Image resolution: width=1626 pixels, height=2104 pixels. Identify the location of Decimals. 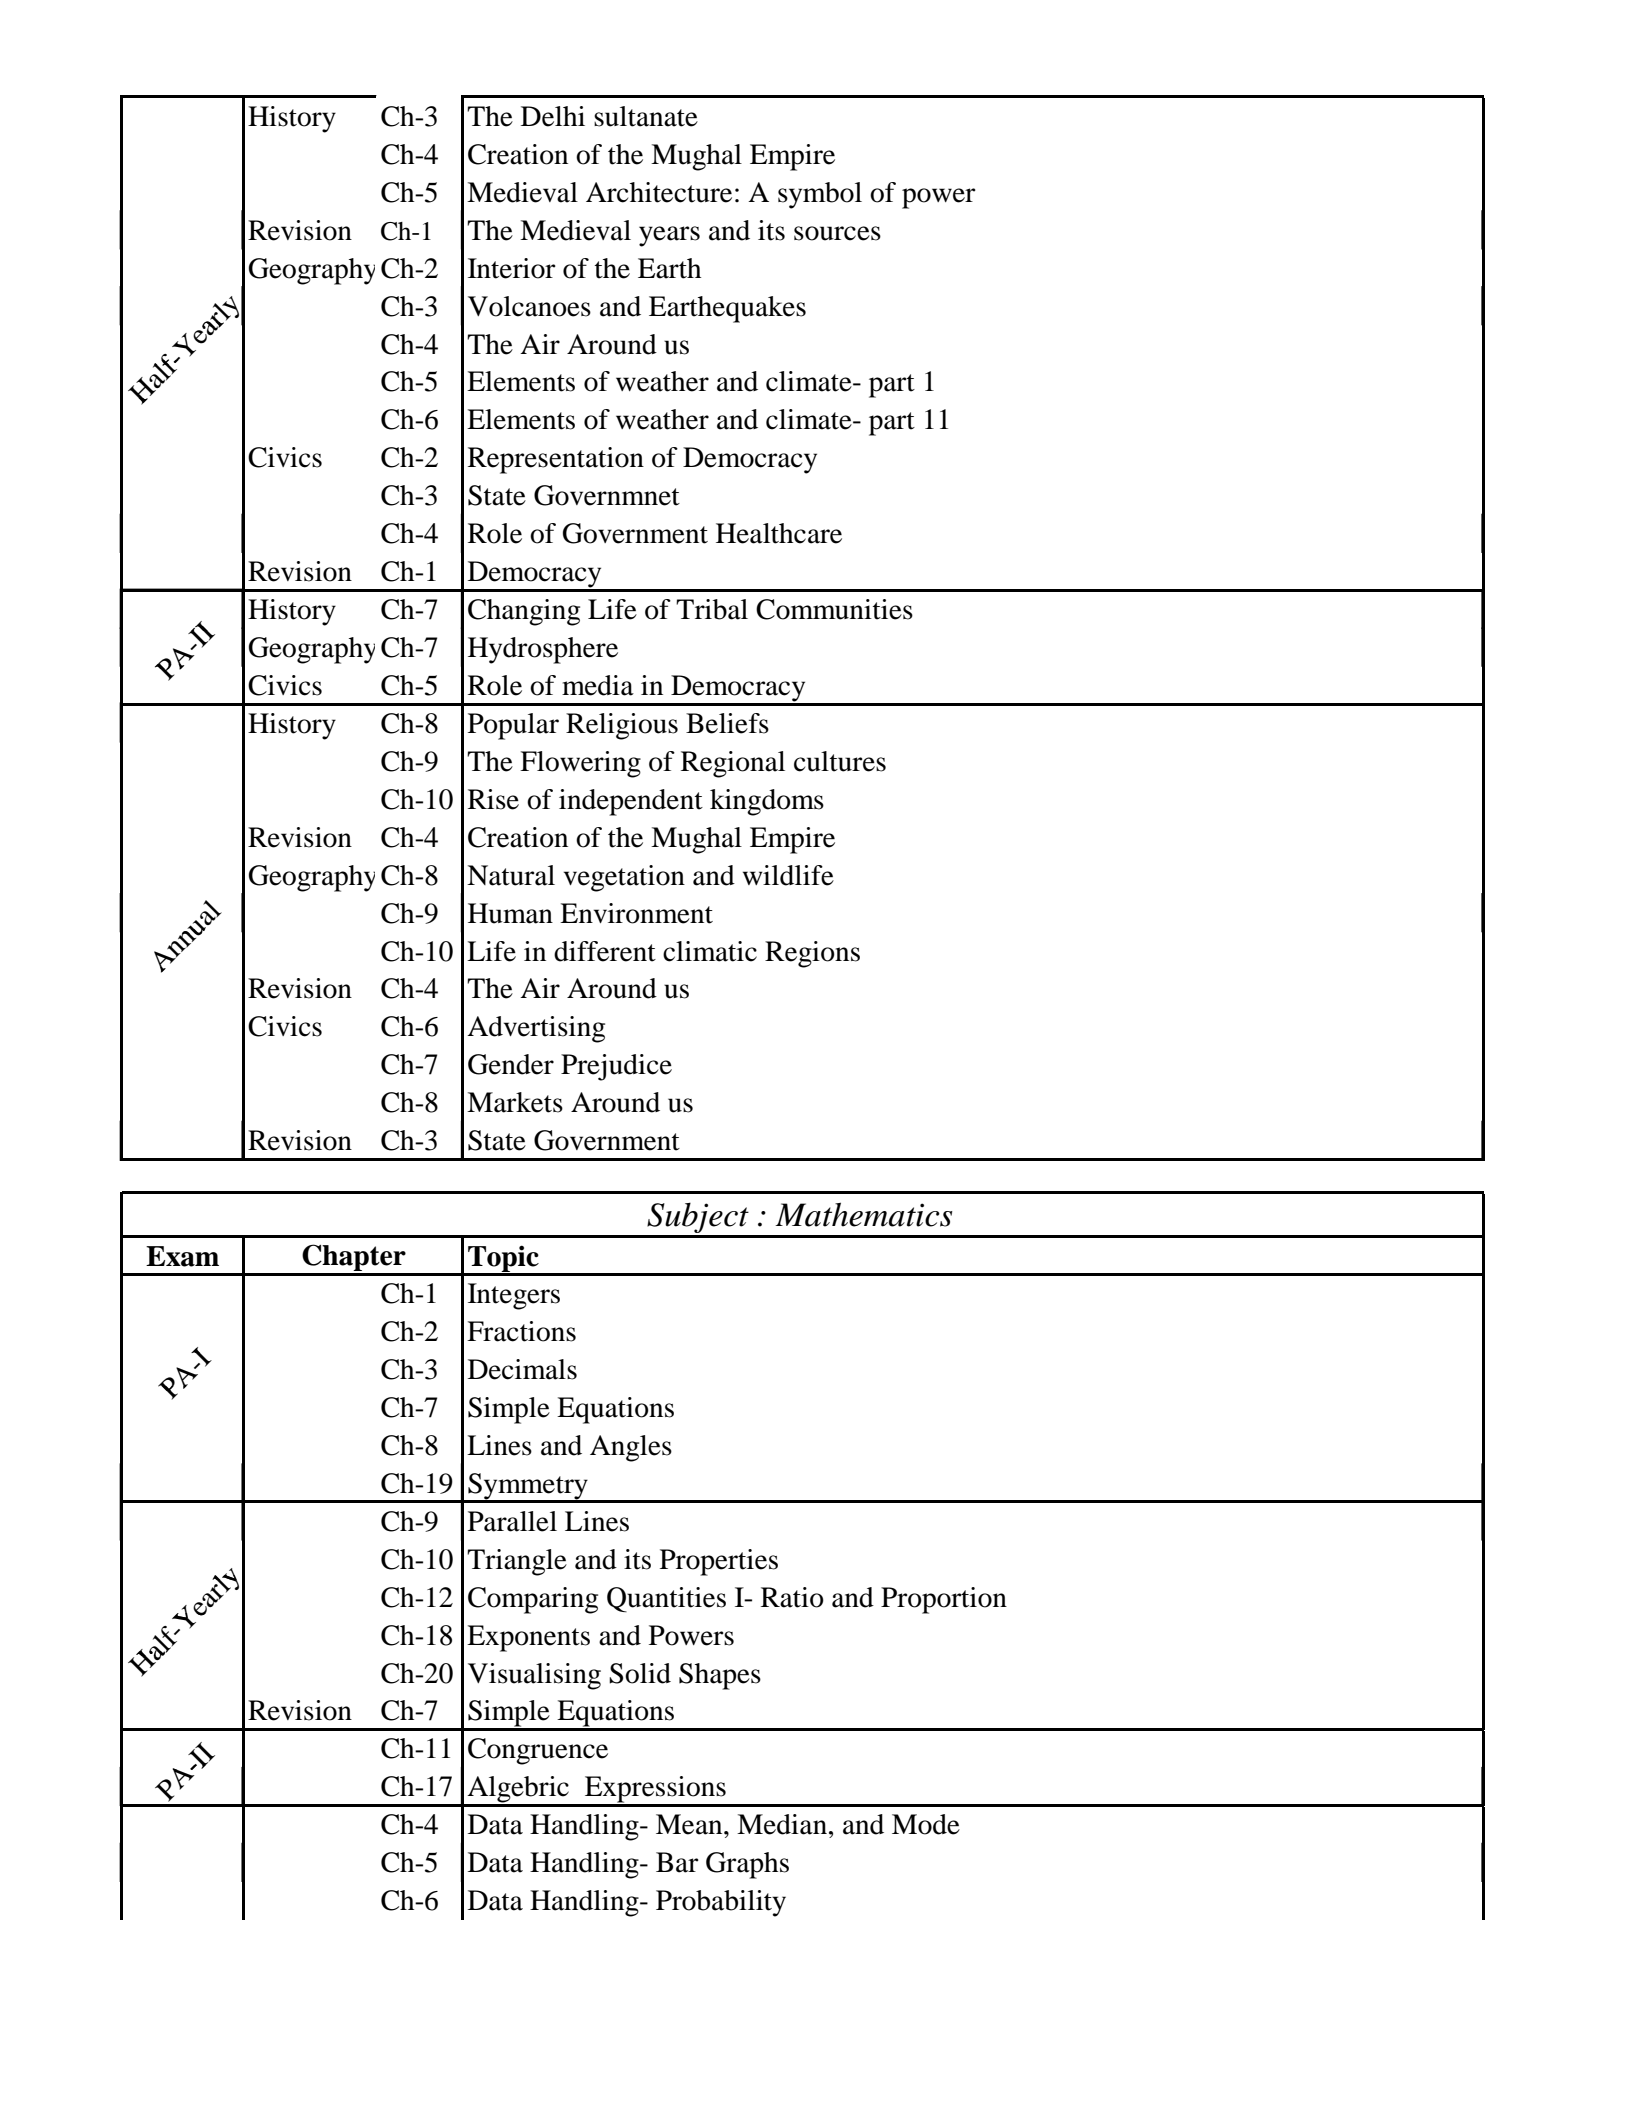
(522, 1369).
